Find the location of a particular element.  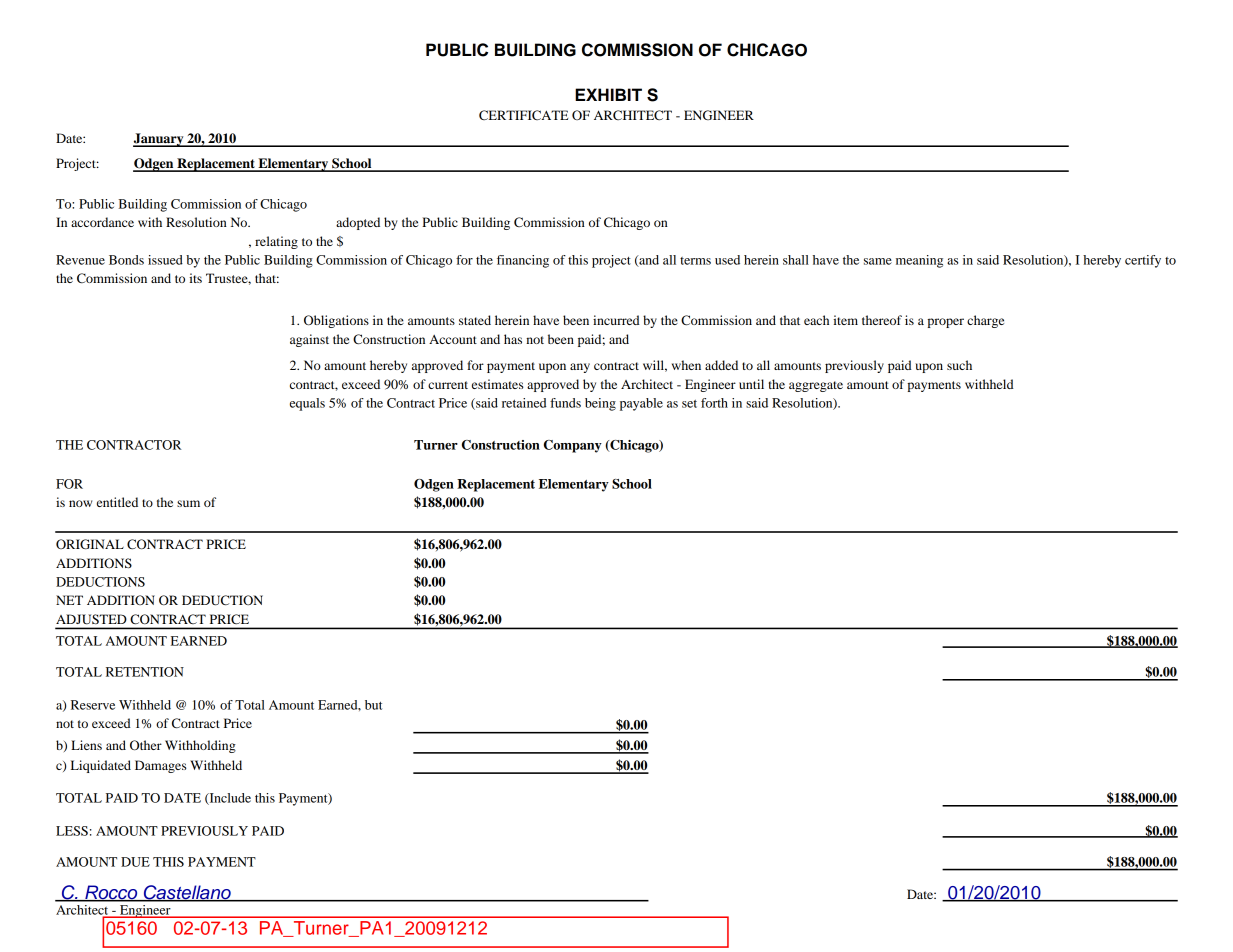

incurred is located at coordinates (616, 320).
